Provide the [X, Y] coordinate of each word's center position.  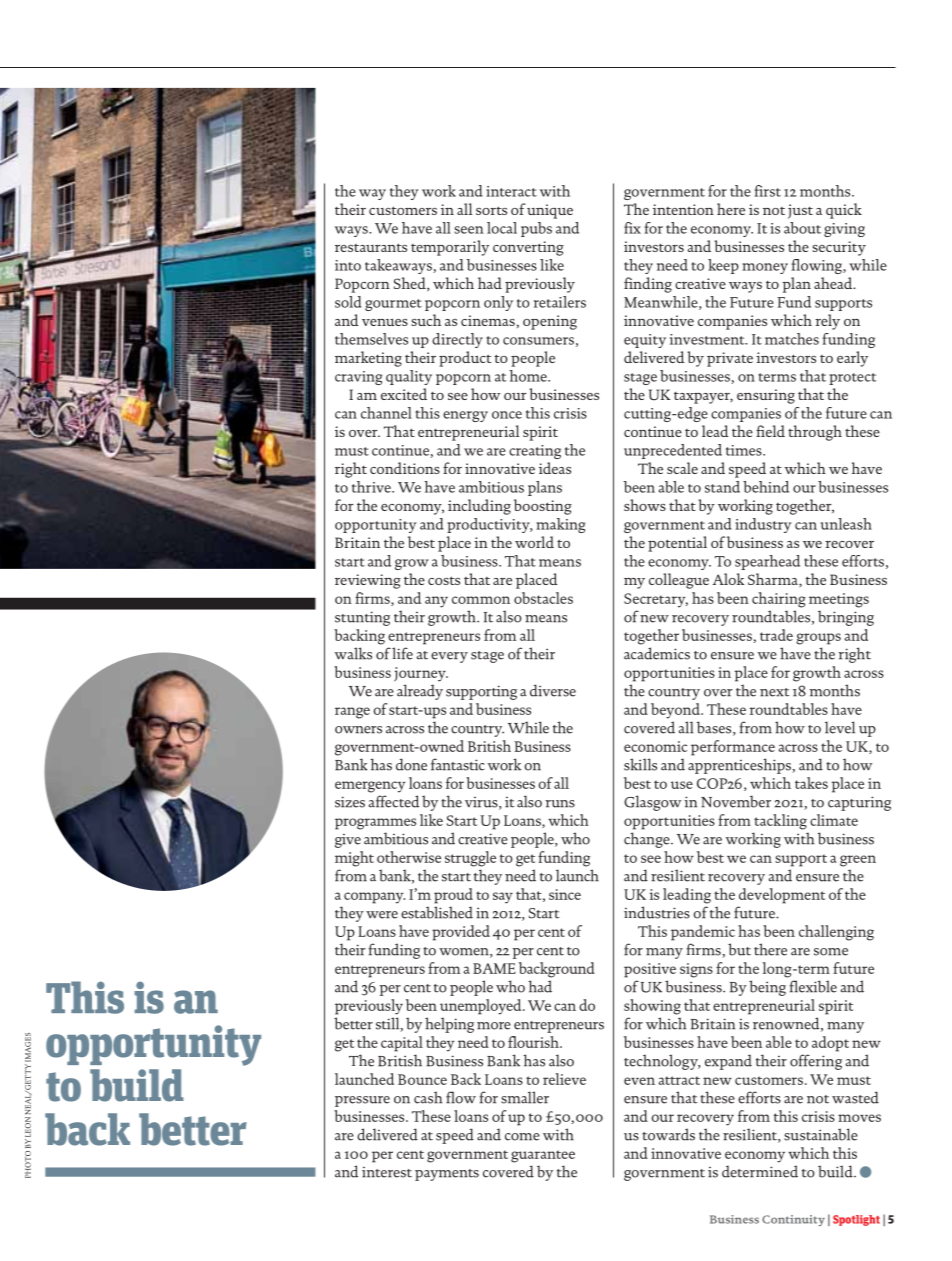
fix [632, 228]
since [565, 894]
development [782, 896]
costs [444, 580]
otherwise [409, 857]
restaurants [371, 247]
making [560, 525]
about [802, 228]
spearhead [767, 562]
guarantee [543, 1156]
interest [387, 1172]
